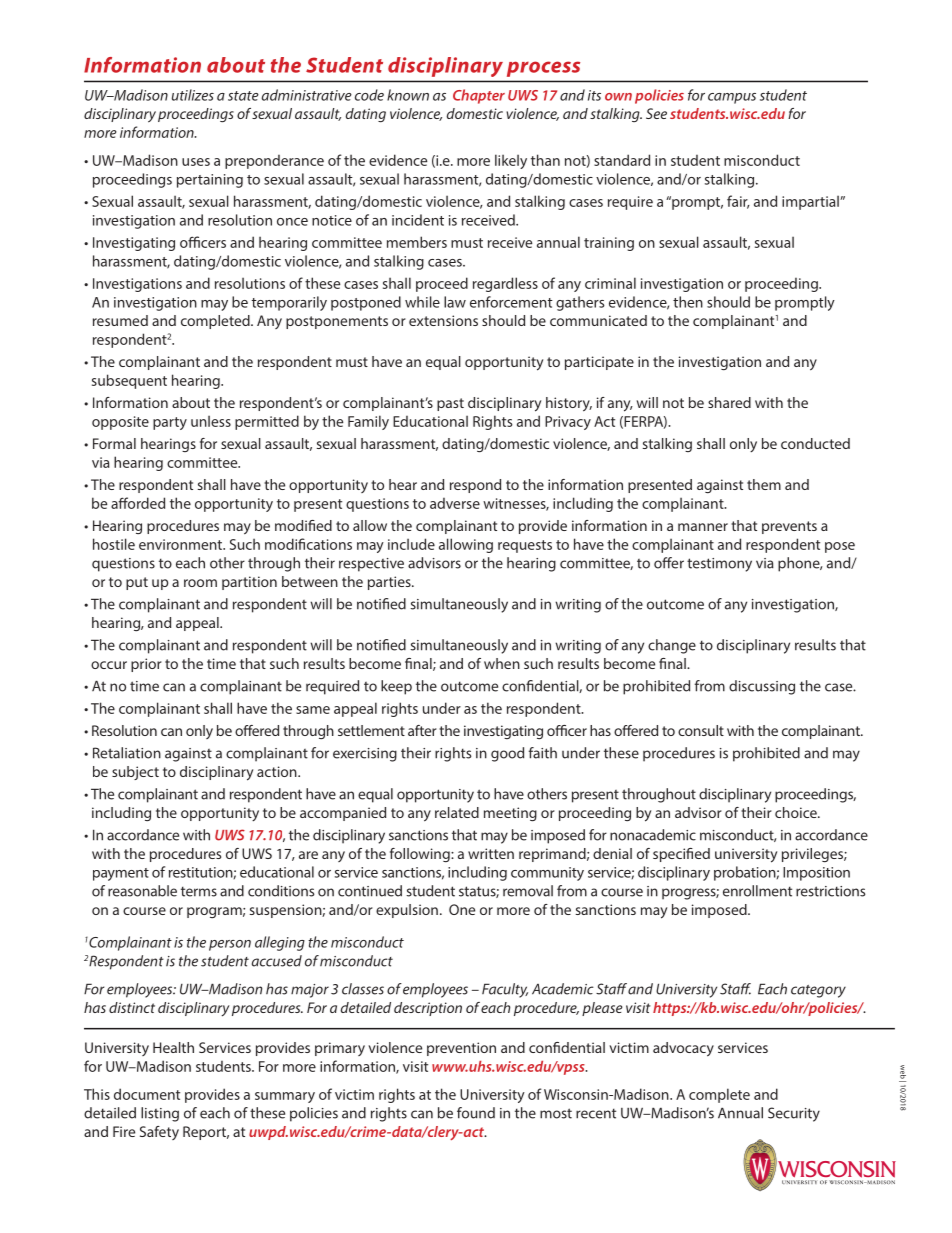  Describe the element at coordinates (455, 302) in the screenshot. I see `law` at that location.
